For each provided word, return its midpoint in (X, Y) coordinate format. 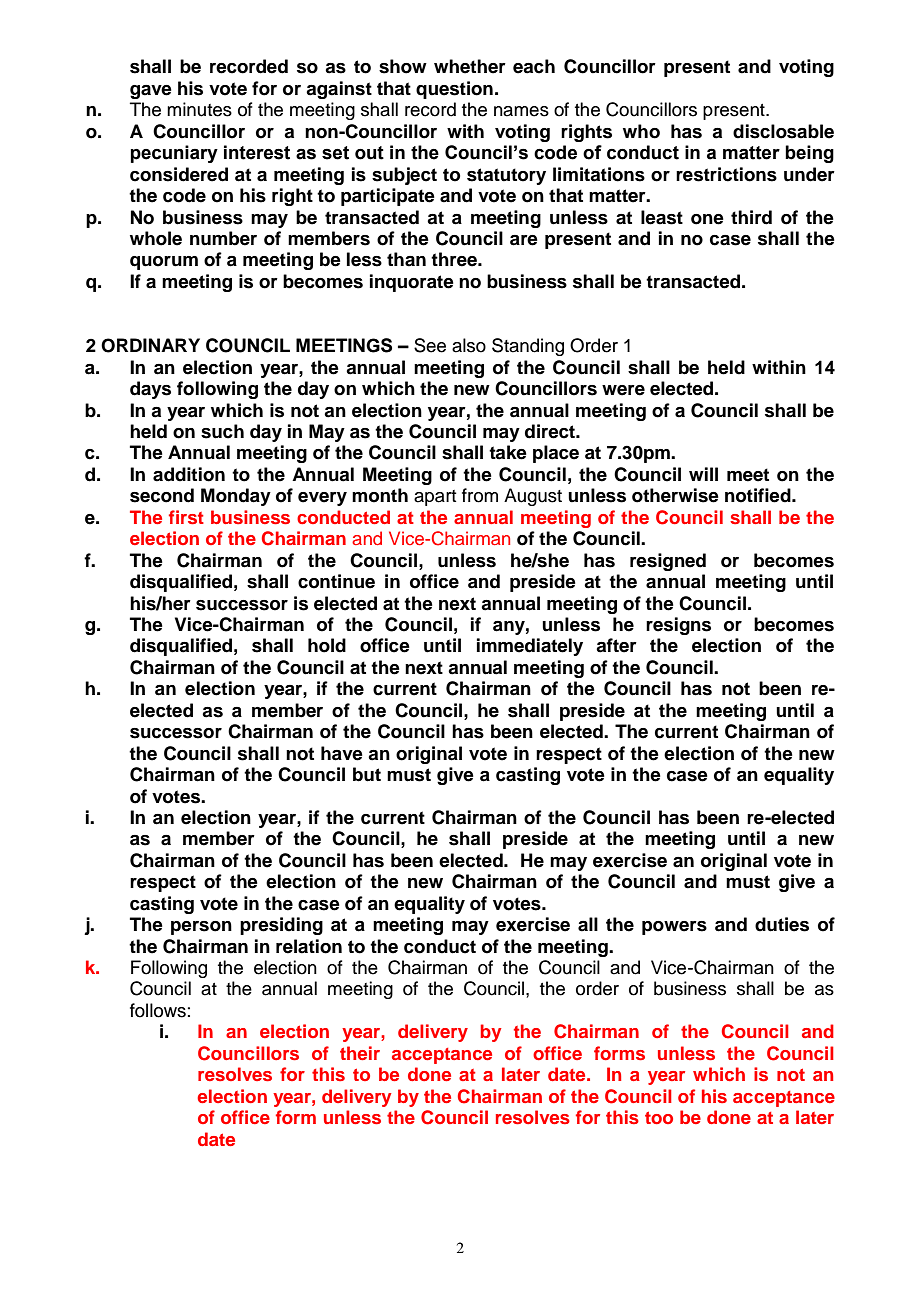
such (222, 431)
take (508, 452)
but (367, 774)
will (703, 474)
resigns (678, 626)
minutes (199, 109)
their (360, 1053)
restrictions (726, 174)
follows (158, 1010)
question (454, 90)
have (342, 753)
